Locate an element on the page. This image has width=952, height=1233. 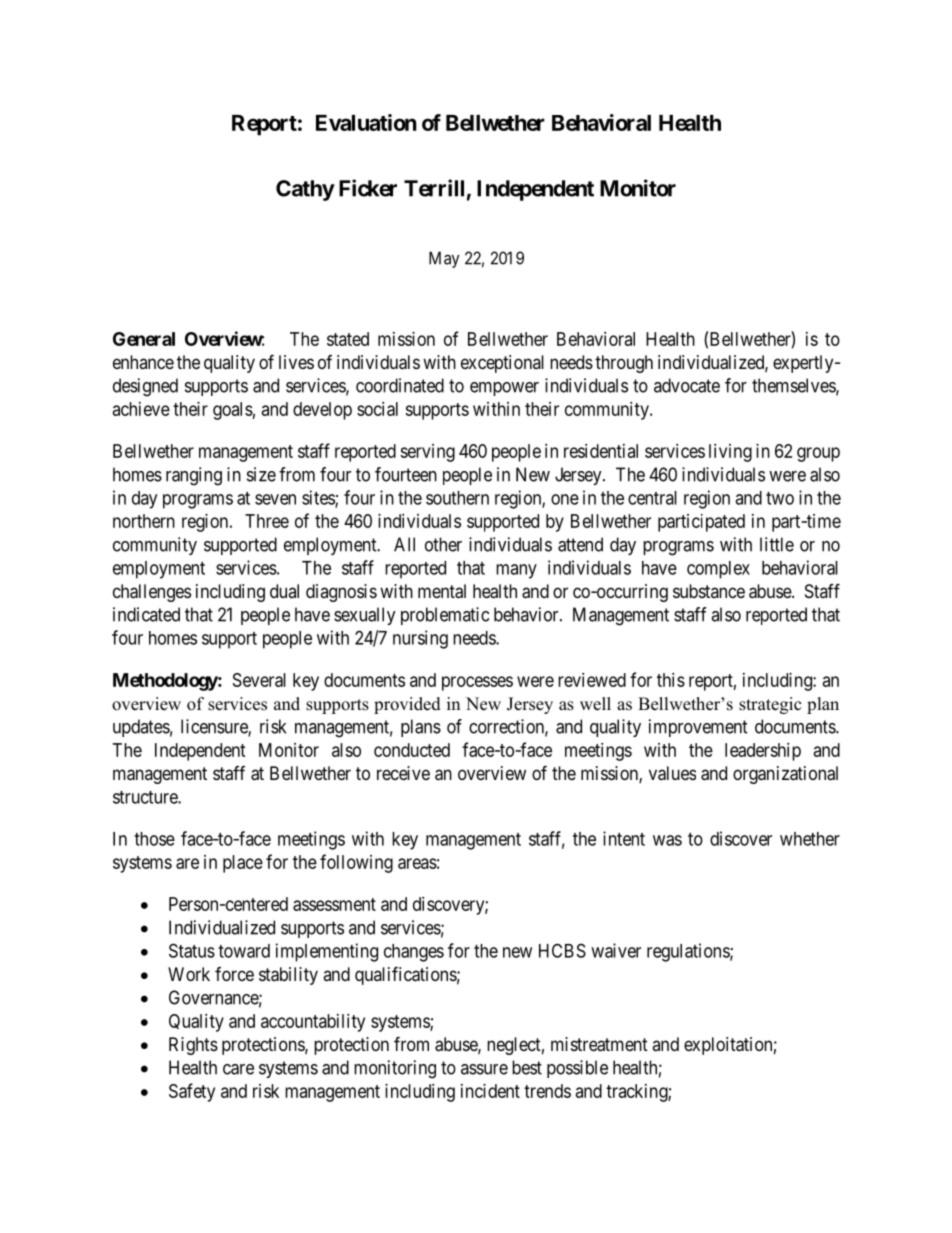
care is located at coordinates (238, 1069).
